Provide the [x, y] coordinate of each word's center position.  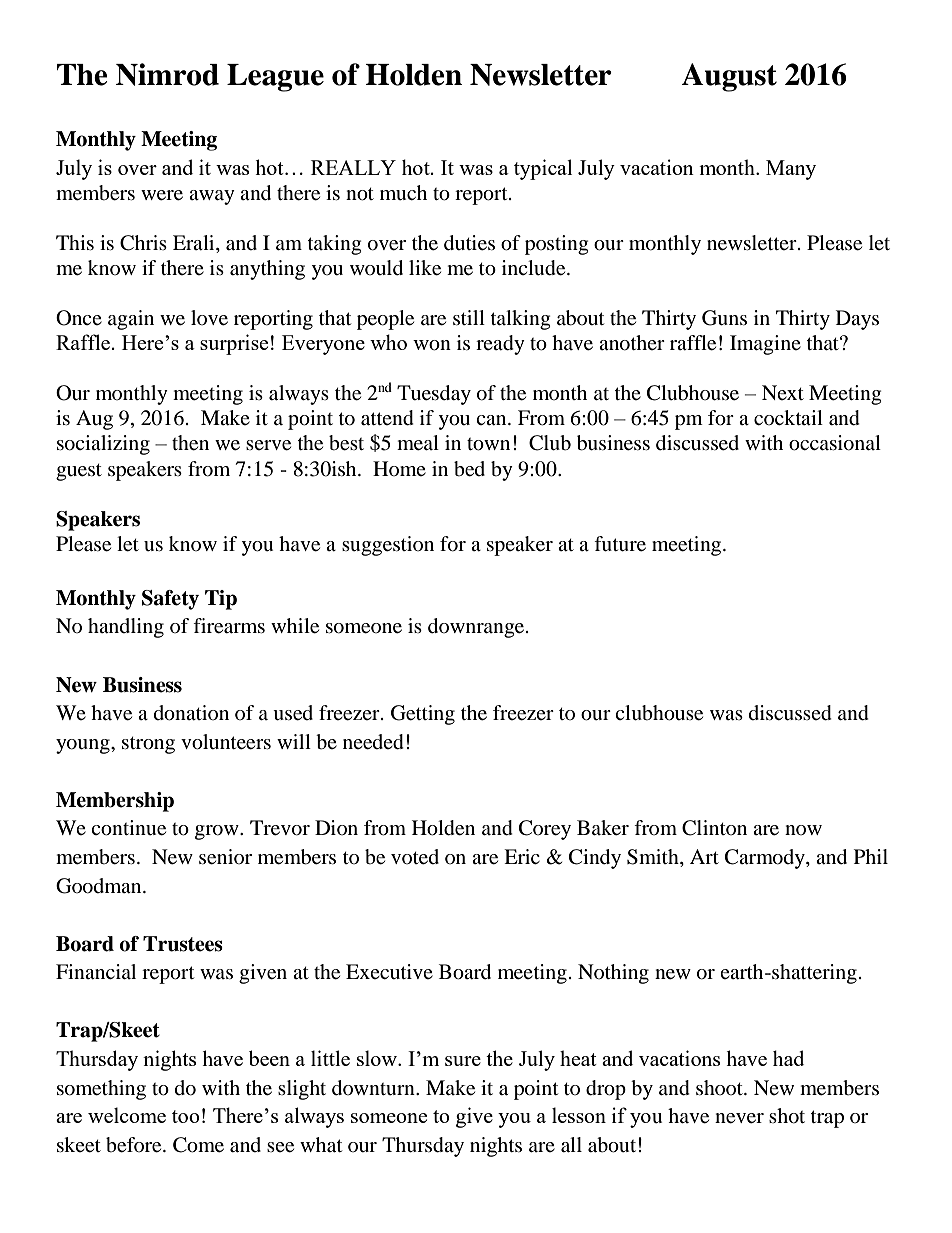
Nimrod [167, 74]
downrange [477, 628]
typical [543, 169]
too [186, 1116]
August [729, 77]
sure [463, 1061]
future [620, 544]
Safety [170, 600]
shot [787, 1116]
